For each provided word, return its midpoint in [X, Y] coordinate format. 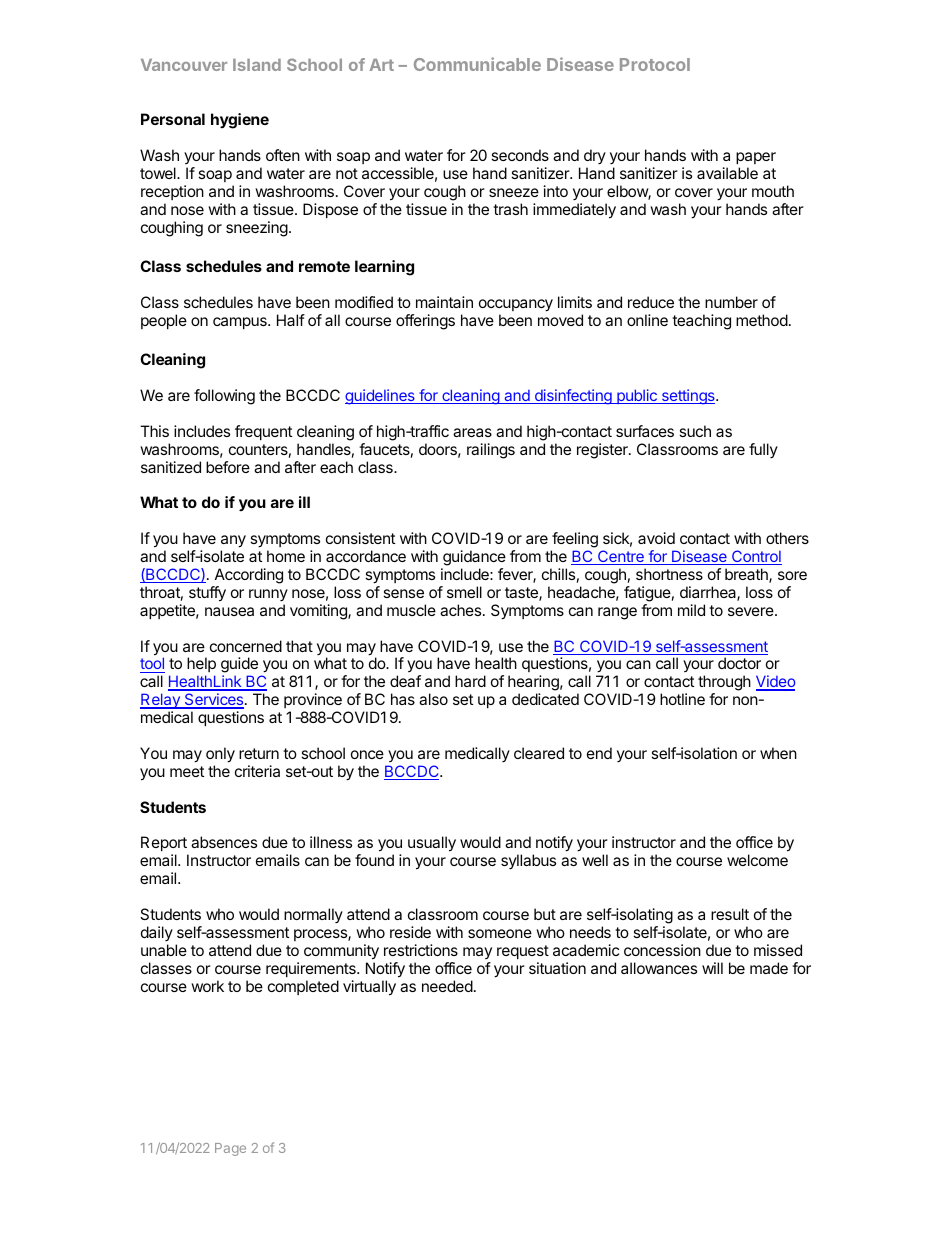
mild [691, 610]
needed [447, 986]
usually [432, 844]
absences [224, 842]
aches [462, 610]
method [762, 320]
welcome [757, 860]
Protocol [655, 64]
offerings [425, 322]
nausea [229, 611]
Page [230, 1149]
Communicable [477, 64]
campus [241, 323]
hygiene [240, 121]
